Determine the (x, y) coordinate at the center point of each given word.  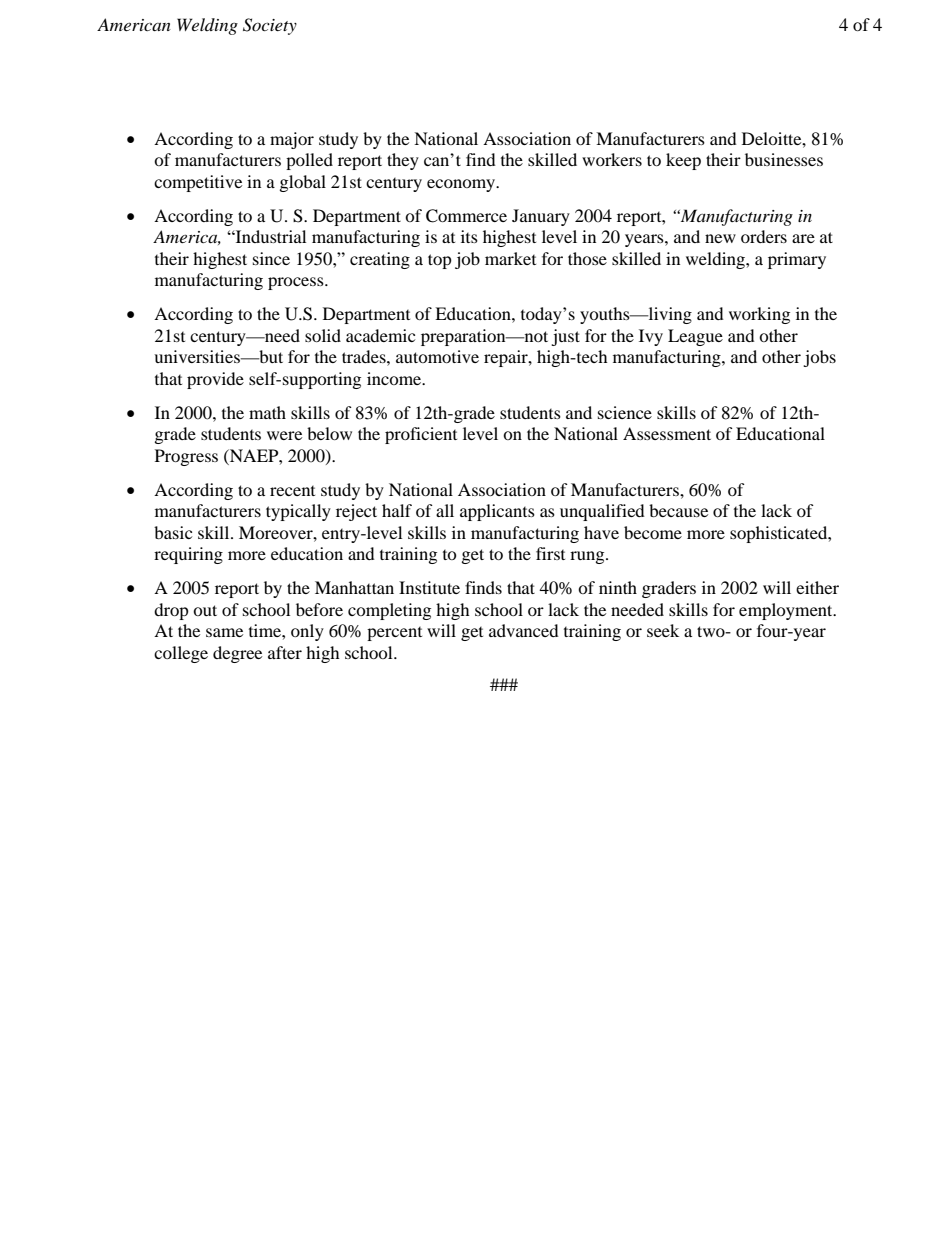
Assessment (667, 433)
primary (797, 260)
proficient (421, 435)
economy (462, 185)
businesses (784, 159)
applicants (497, 512)
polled (309, 161)
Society (270, 26)
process (297, 283)
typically (298, 512)
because (678, 510)
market (510, 258)
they (403, 161)
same (224, 632)
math (267, 412)
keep (683, 161)
